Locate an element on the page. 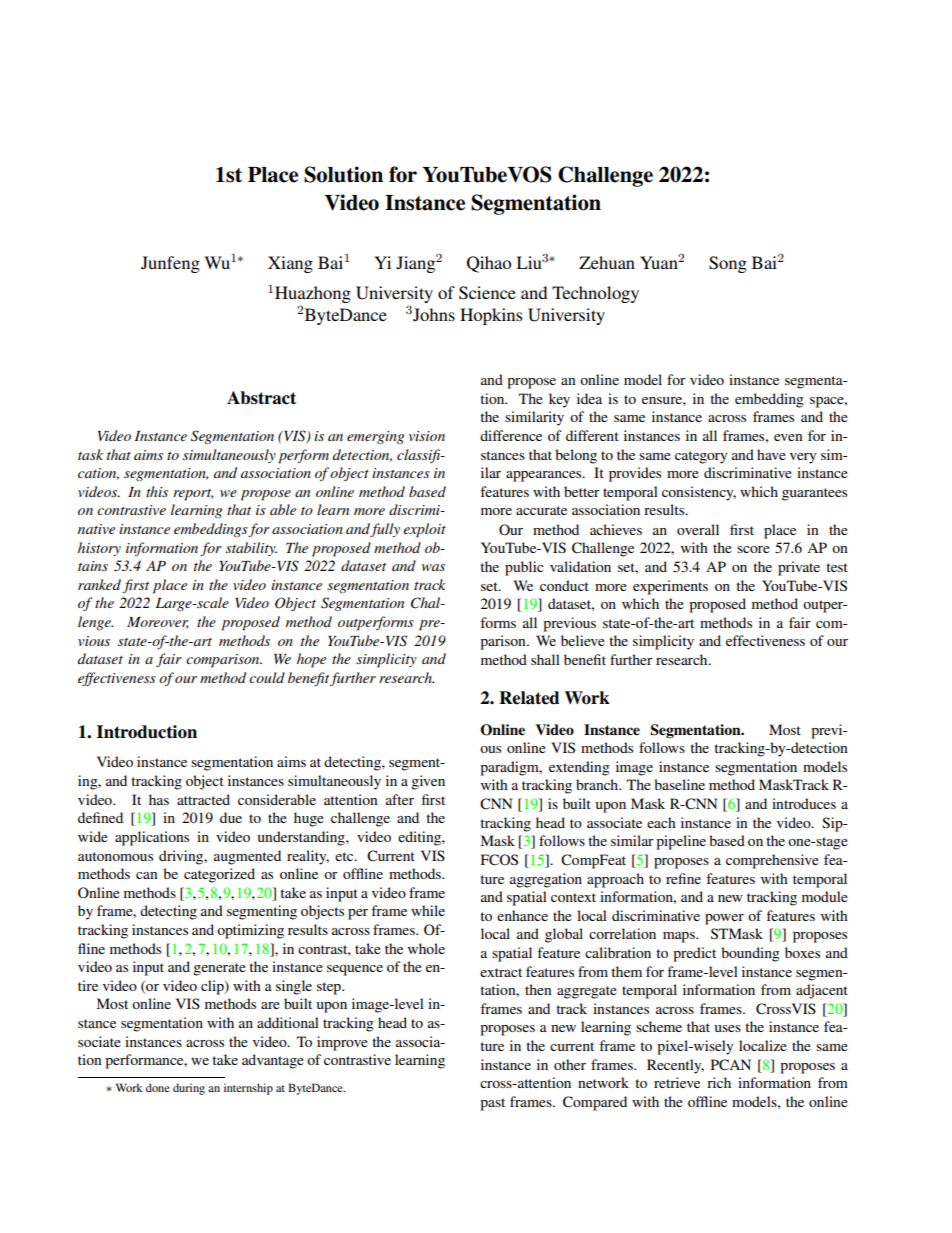  Junfeng is located at coordinates (170, 264).
